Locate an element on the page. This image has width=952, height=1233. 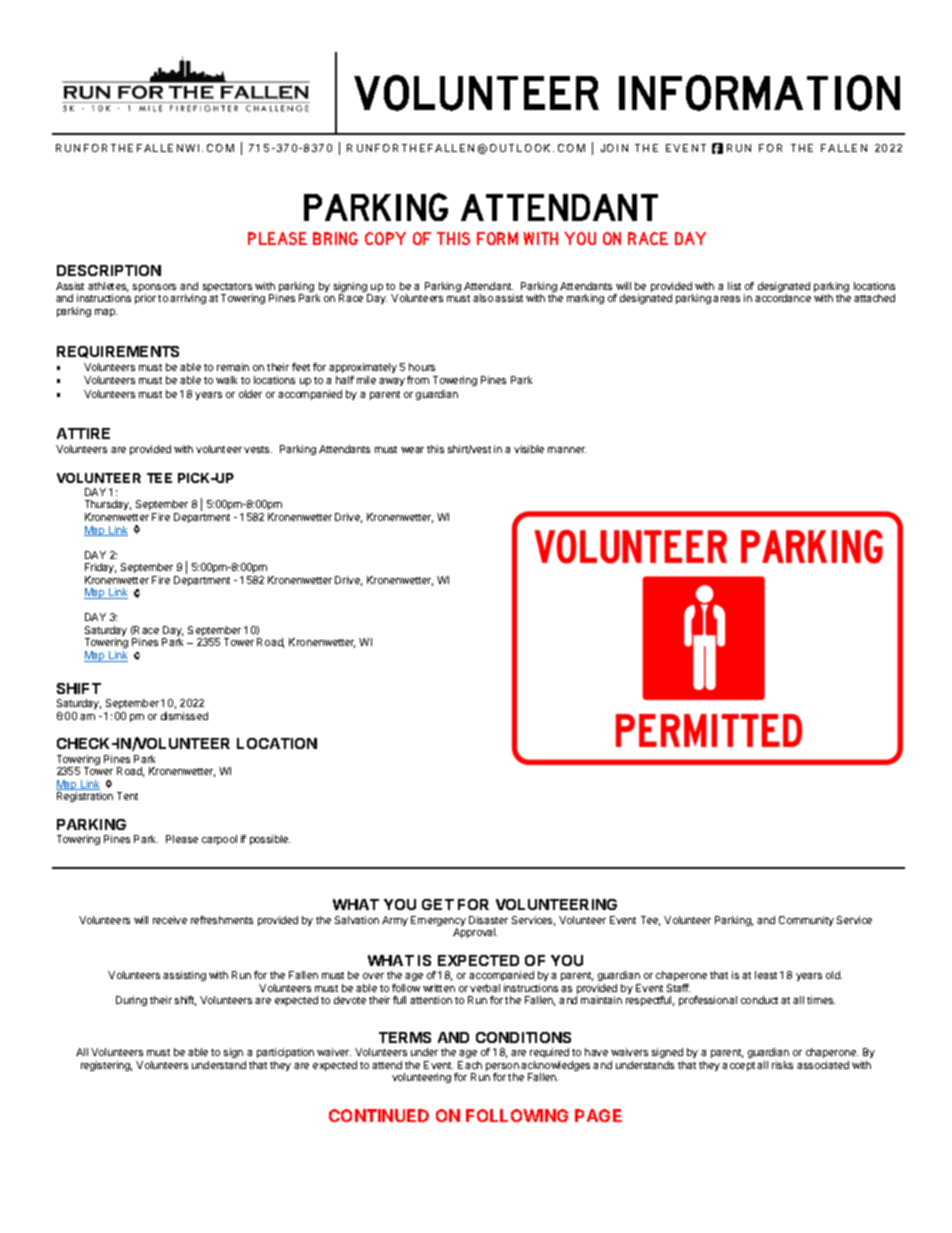
carpool is located at coordinates (219, 840).
